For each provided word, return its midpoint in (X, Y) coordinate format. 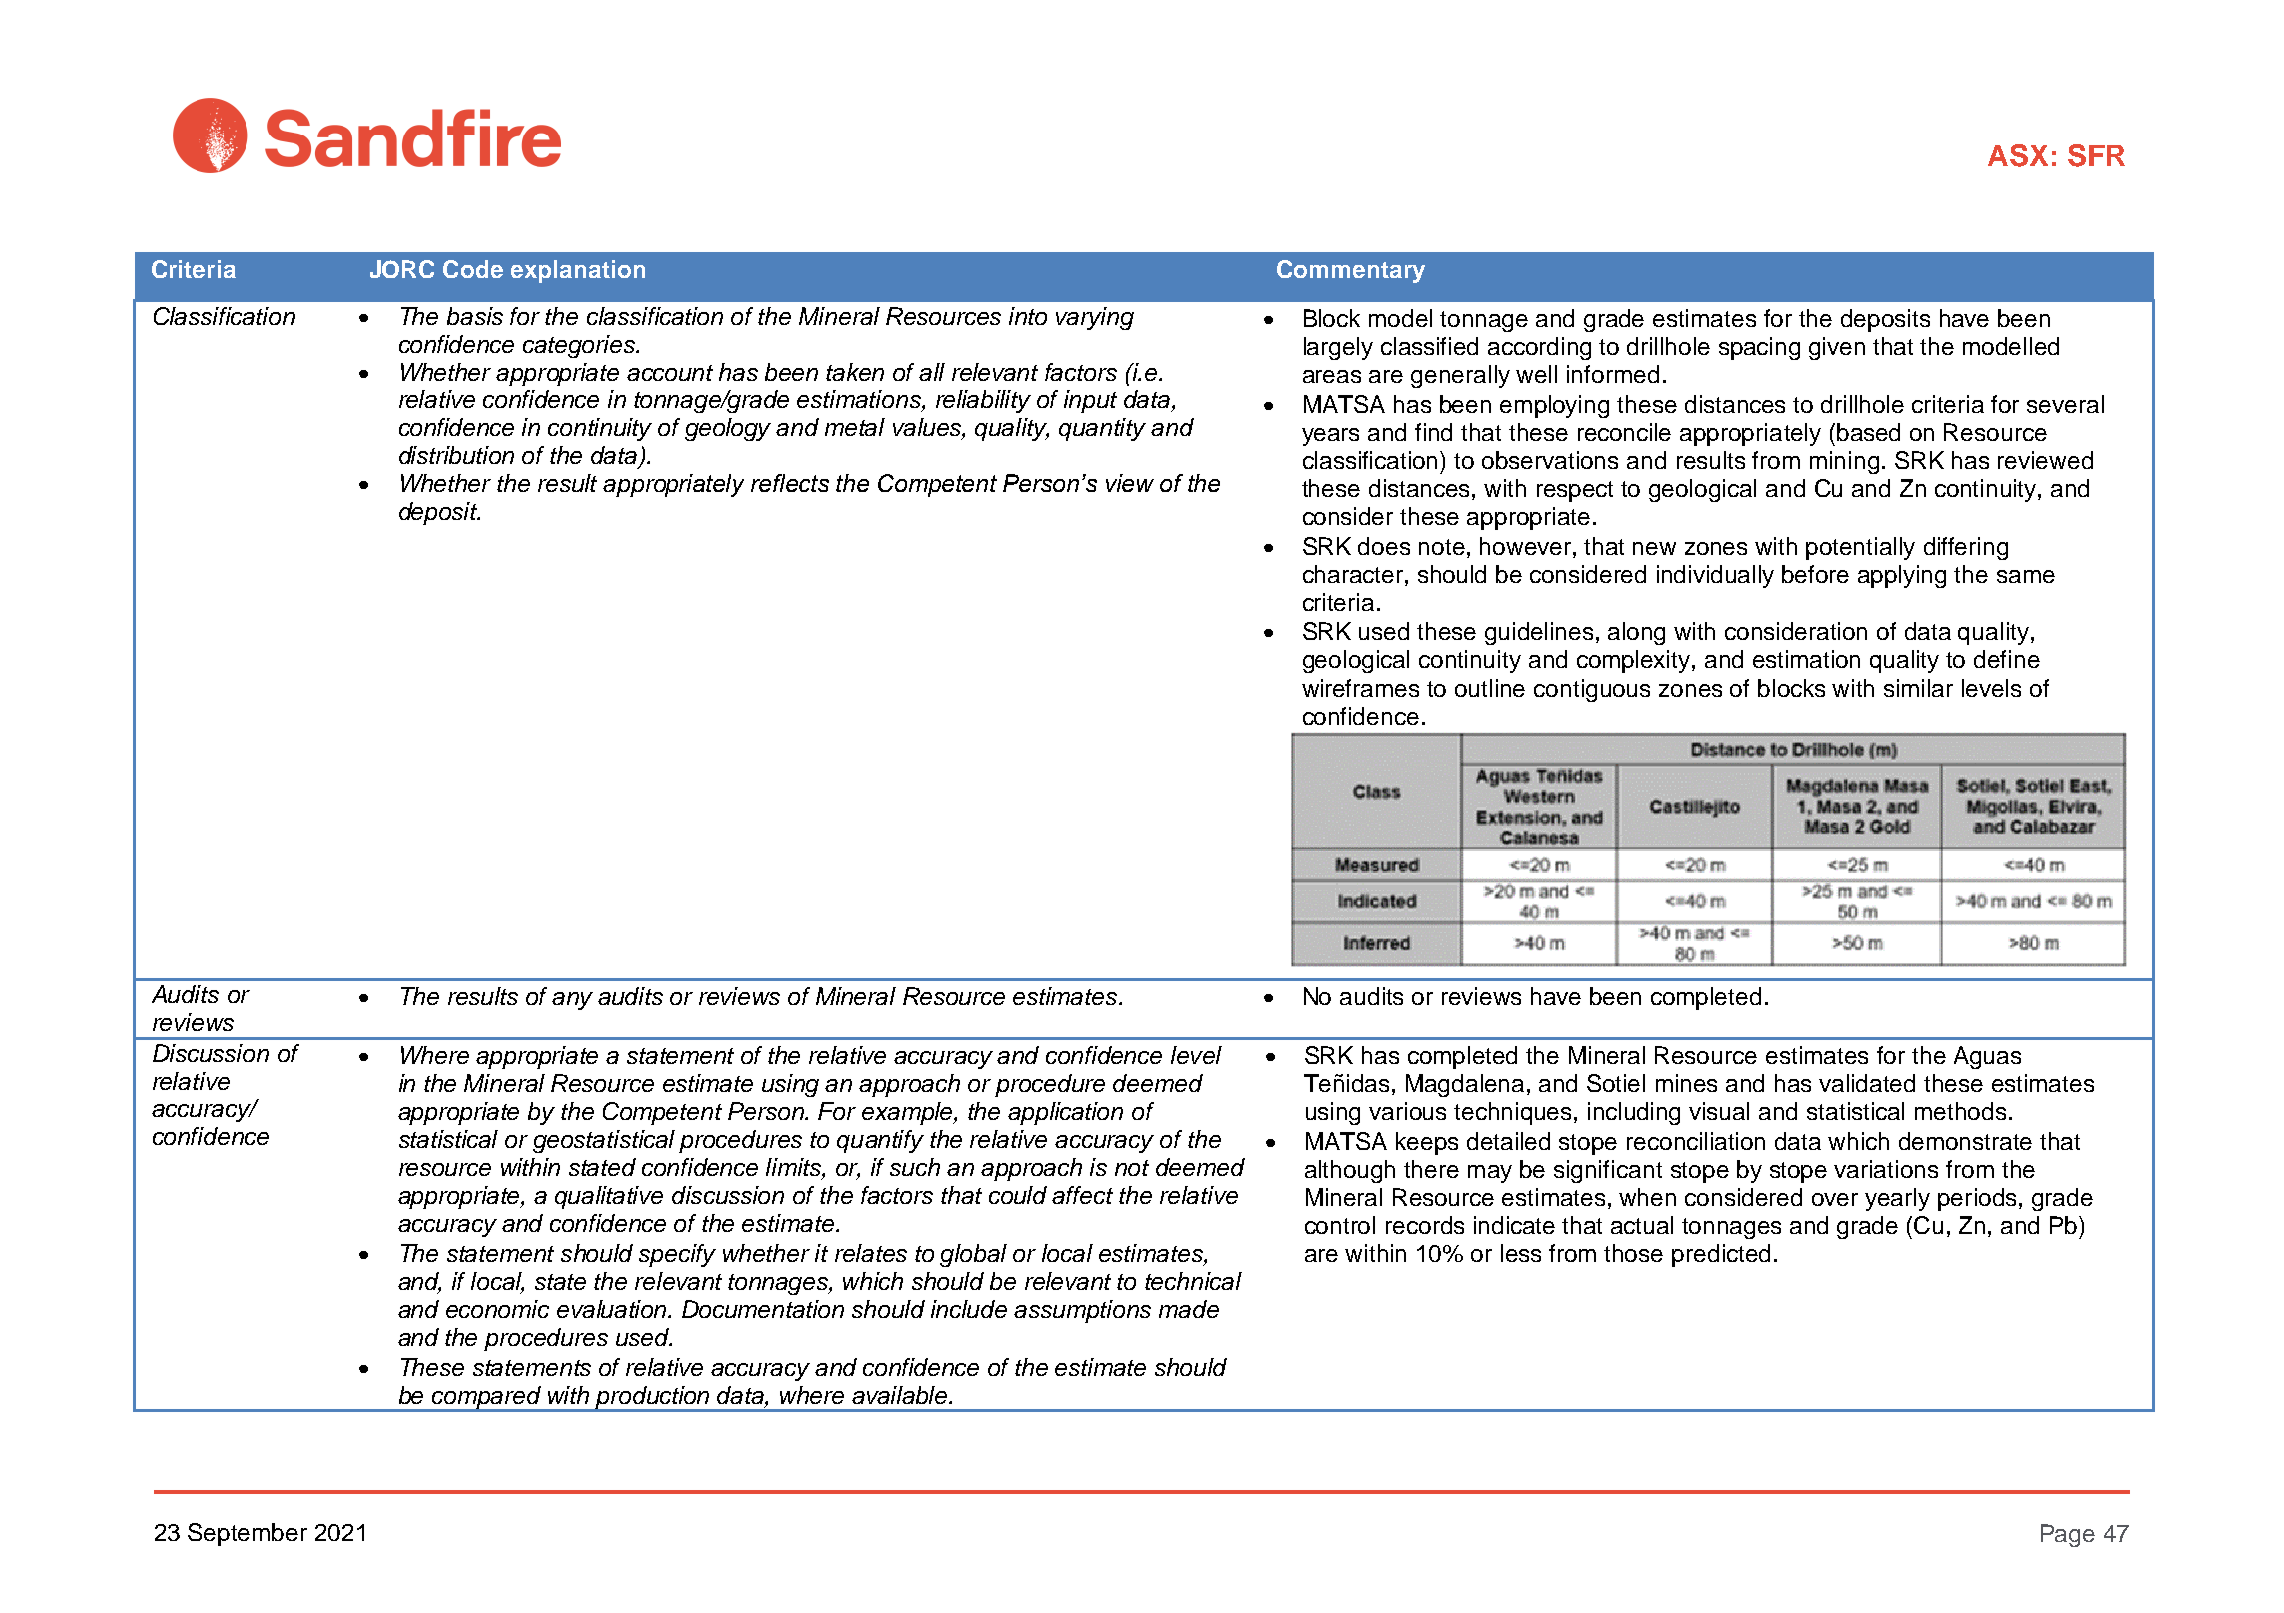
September (247, 1534)
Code (473, 269)
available (901, 1395)
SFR (2096, 155)
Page (2068, 1535)
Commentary (1351, 271)
